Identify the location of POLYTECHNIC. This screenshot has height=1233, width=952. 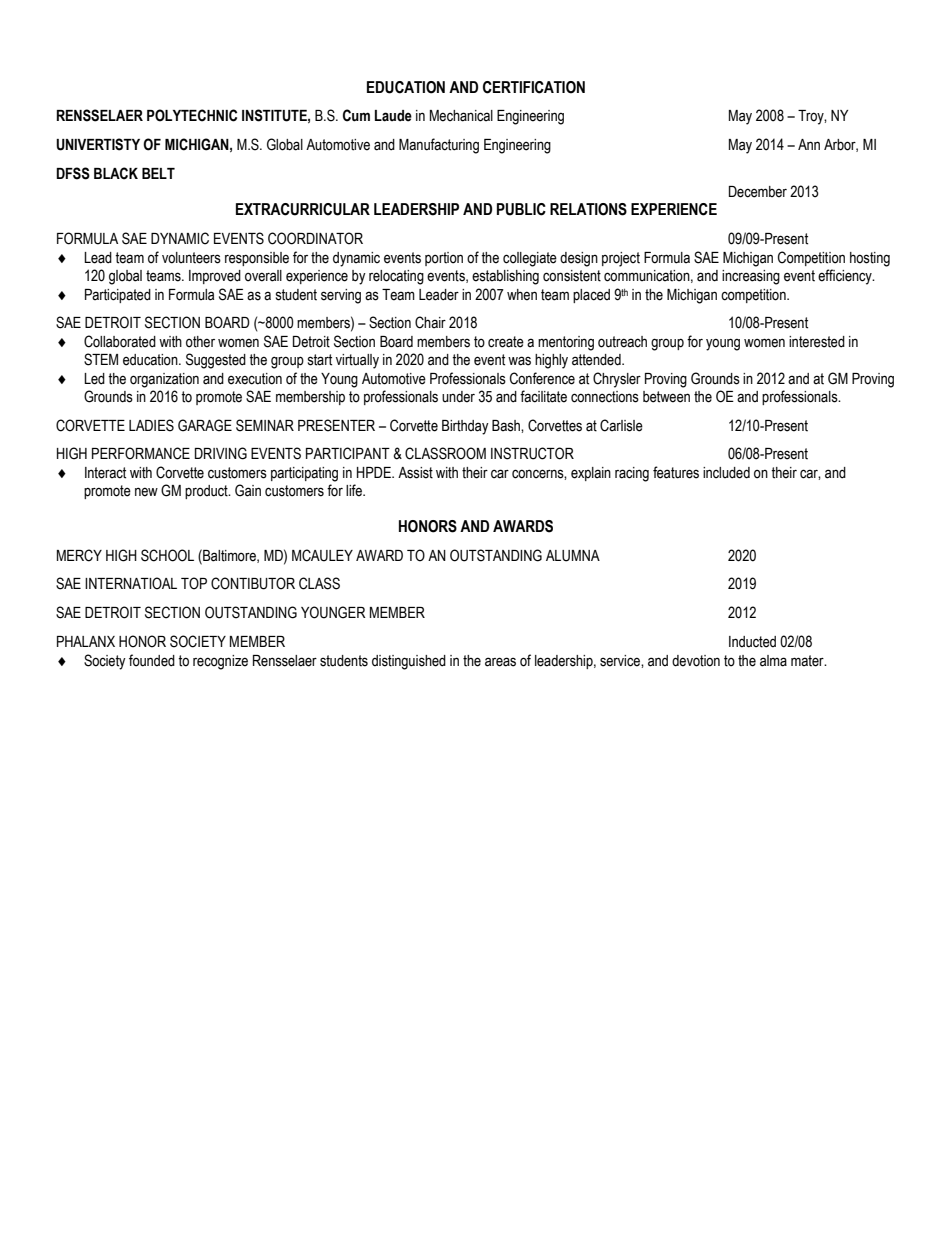
(192, 115).
